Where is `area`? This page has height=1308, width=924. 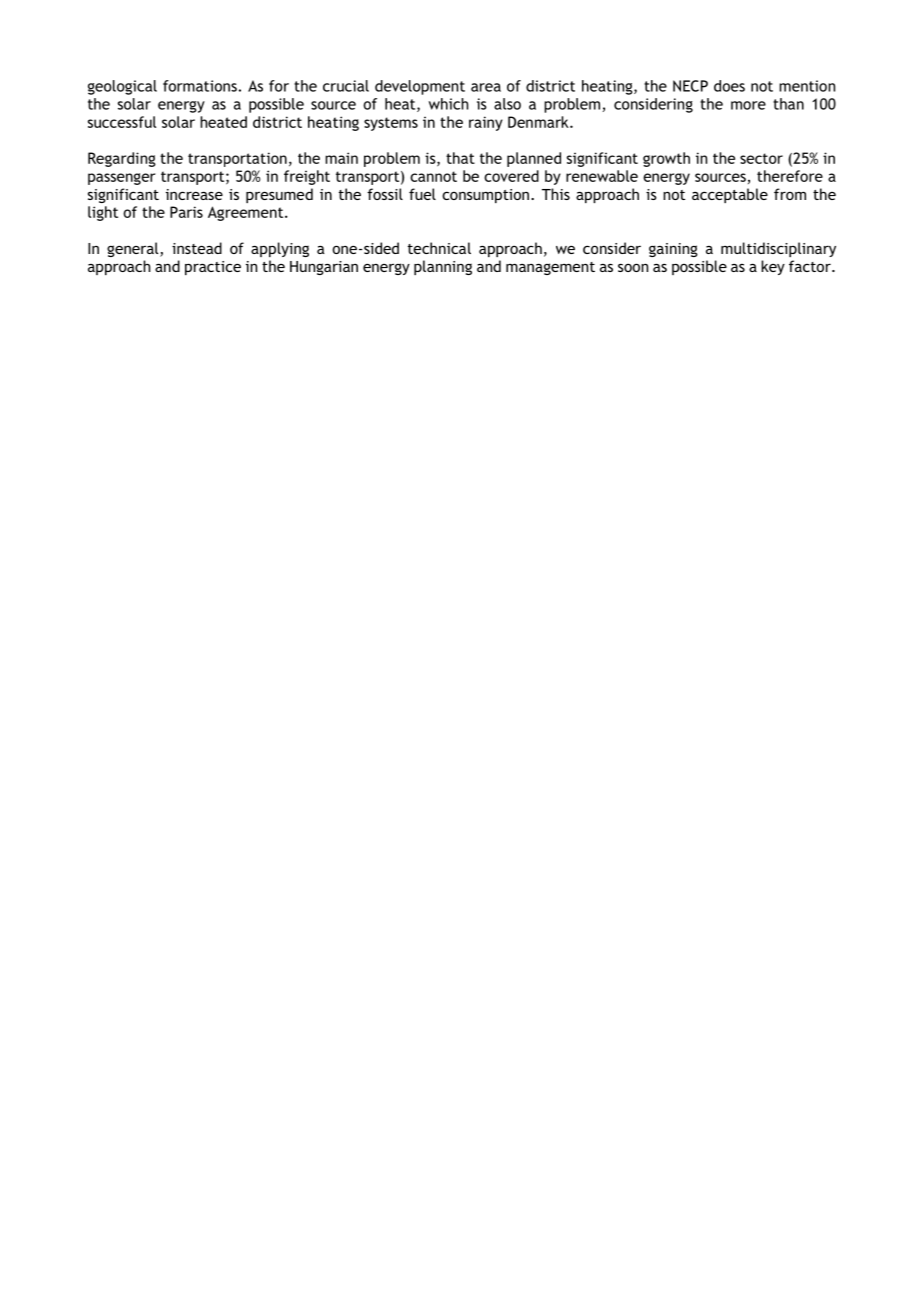 area is located at coordinates (486, 87).
